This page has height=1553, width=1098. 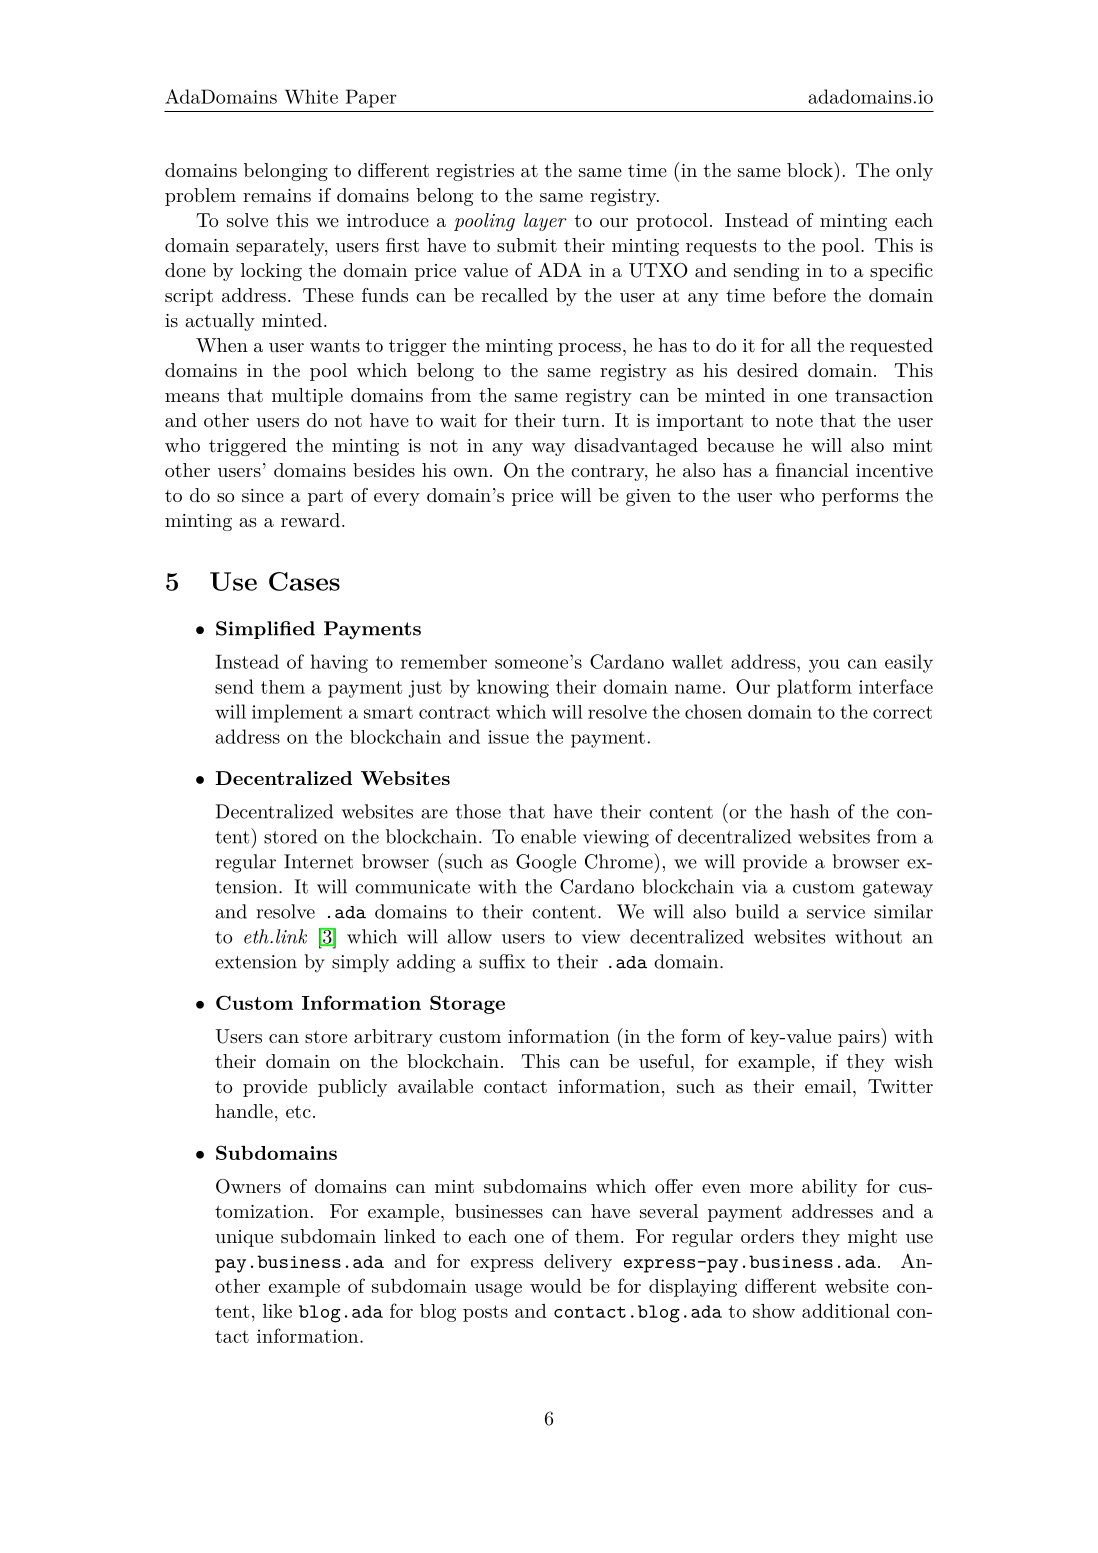 I want to click on only, so click(x=914, y=172).
